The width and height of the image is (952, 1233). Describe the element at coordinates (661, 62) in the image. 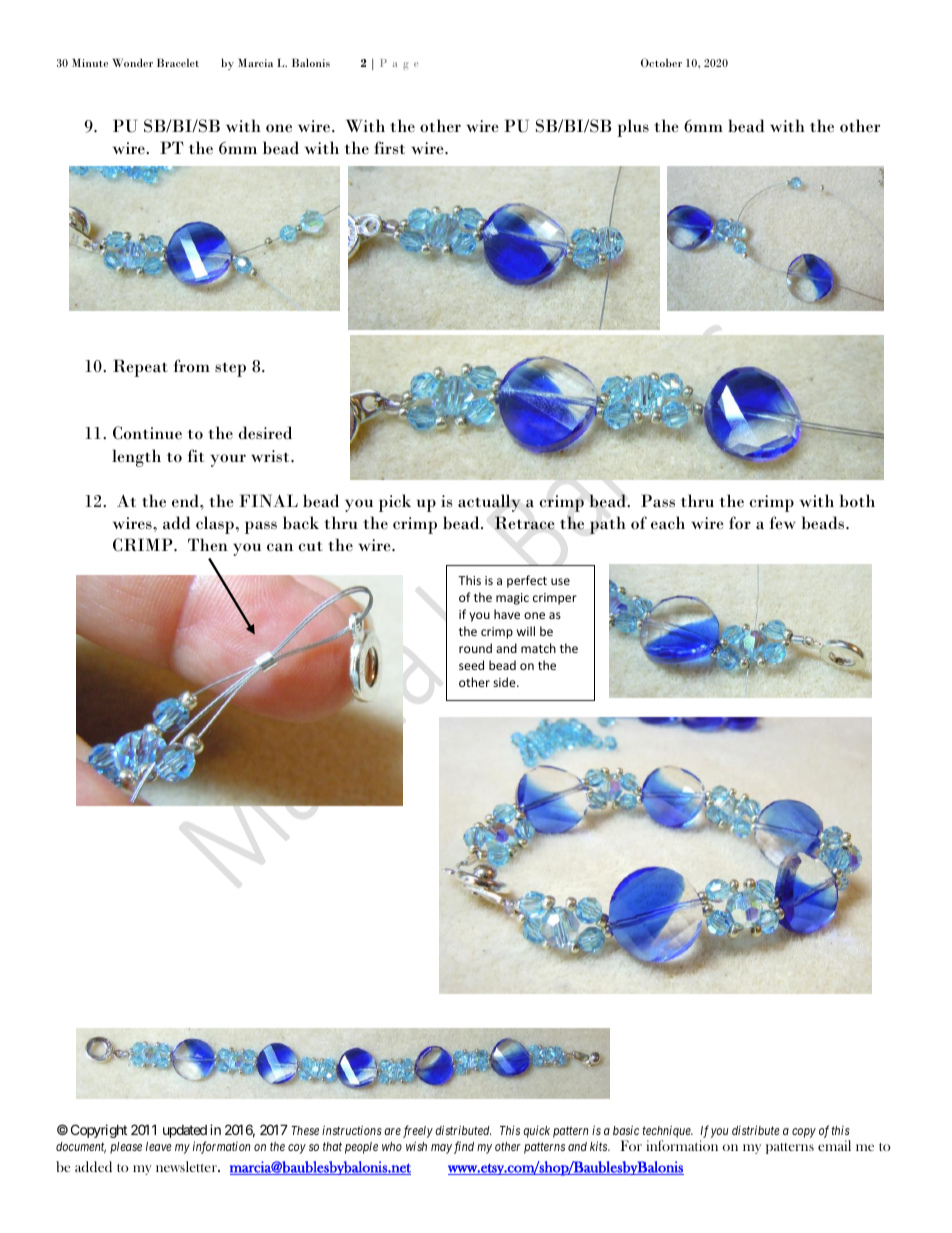

I see `October` at that location.
